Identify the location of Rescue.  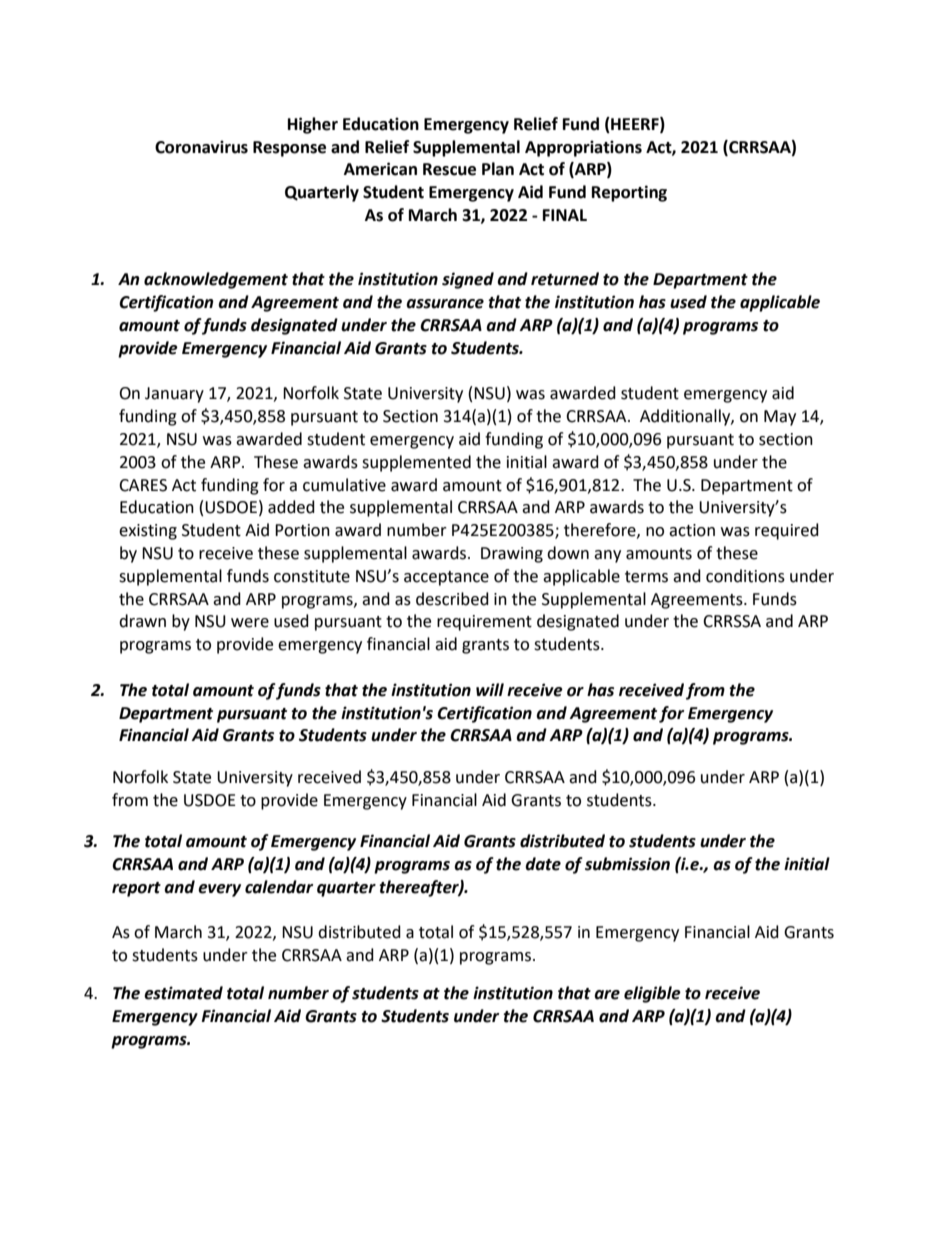
(449, 169).
